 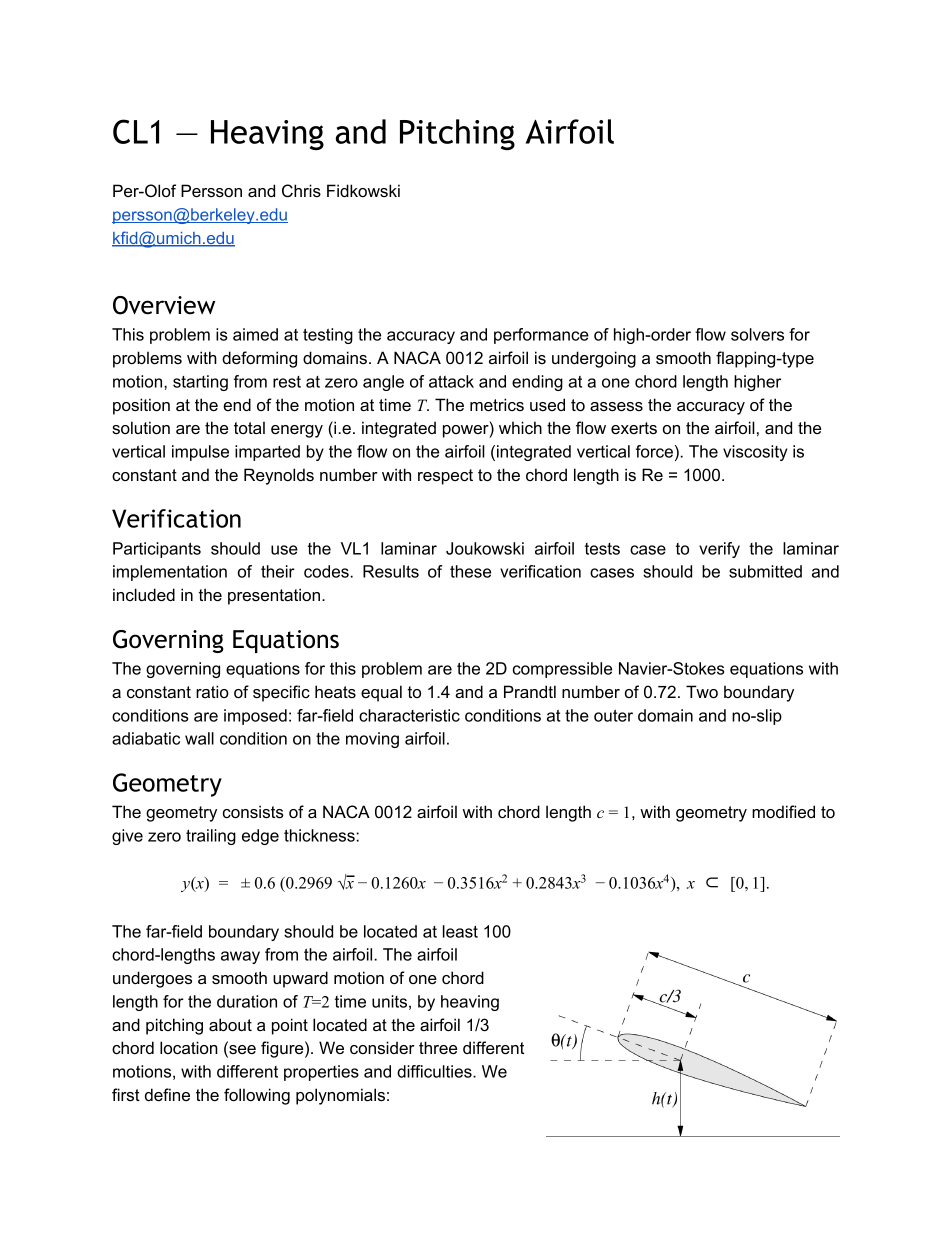 What do you see at coordinates (757, 334) in the image?
I see `solvers` at bounding box center [757, 334].
